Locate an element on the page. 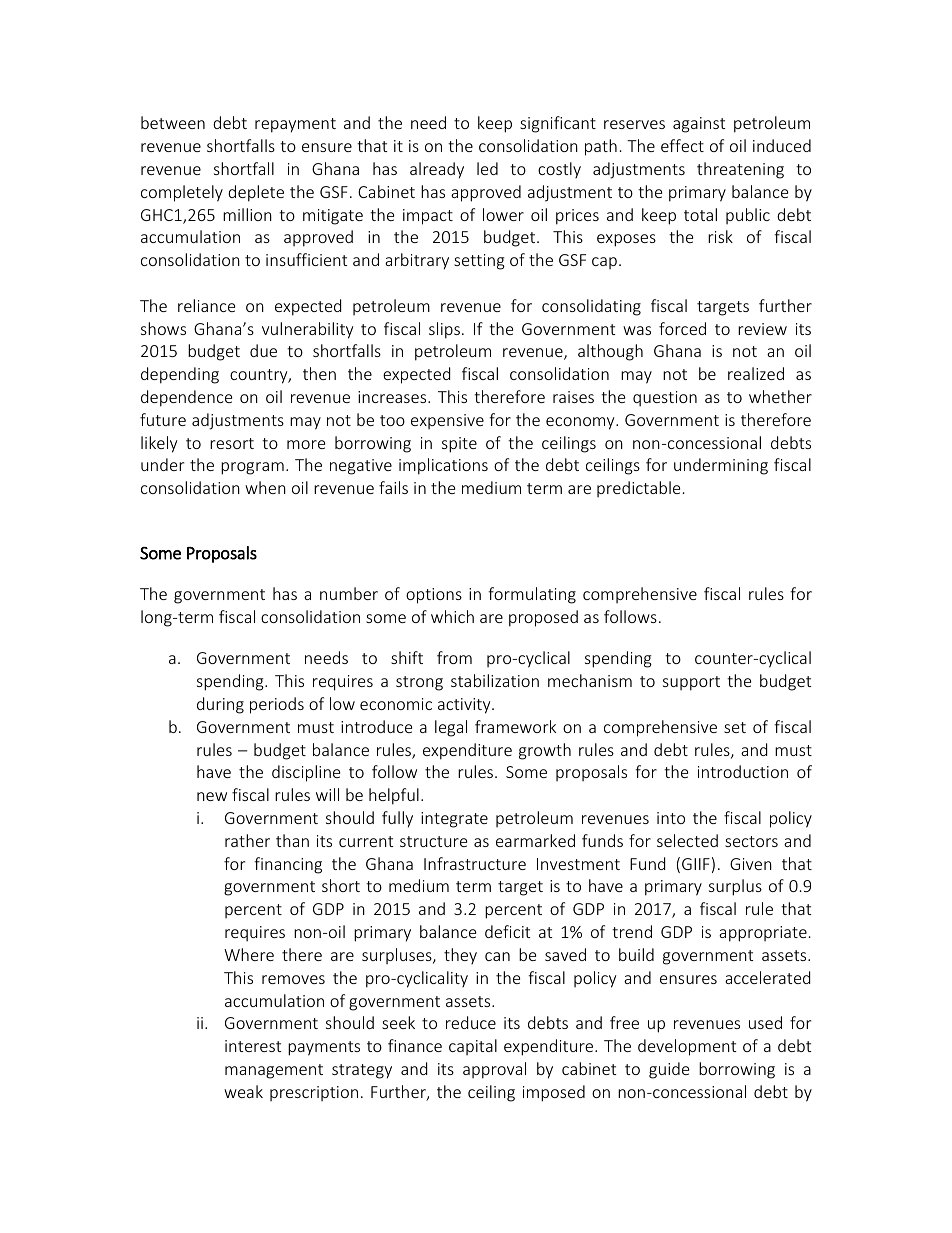  which is located at coordinates (452, 616).
